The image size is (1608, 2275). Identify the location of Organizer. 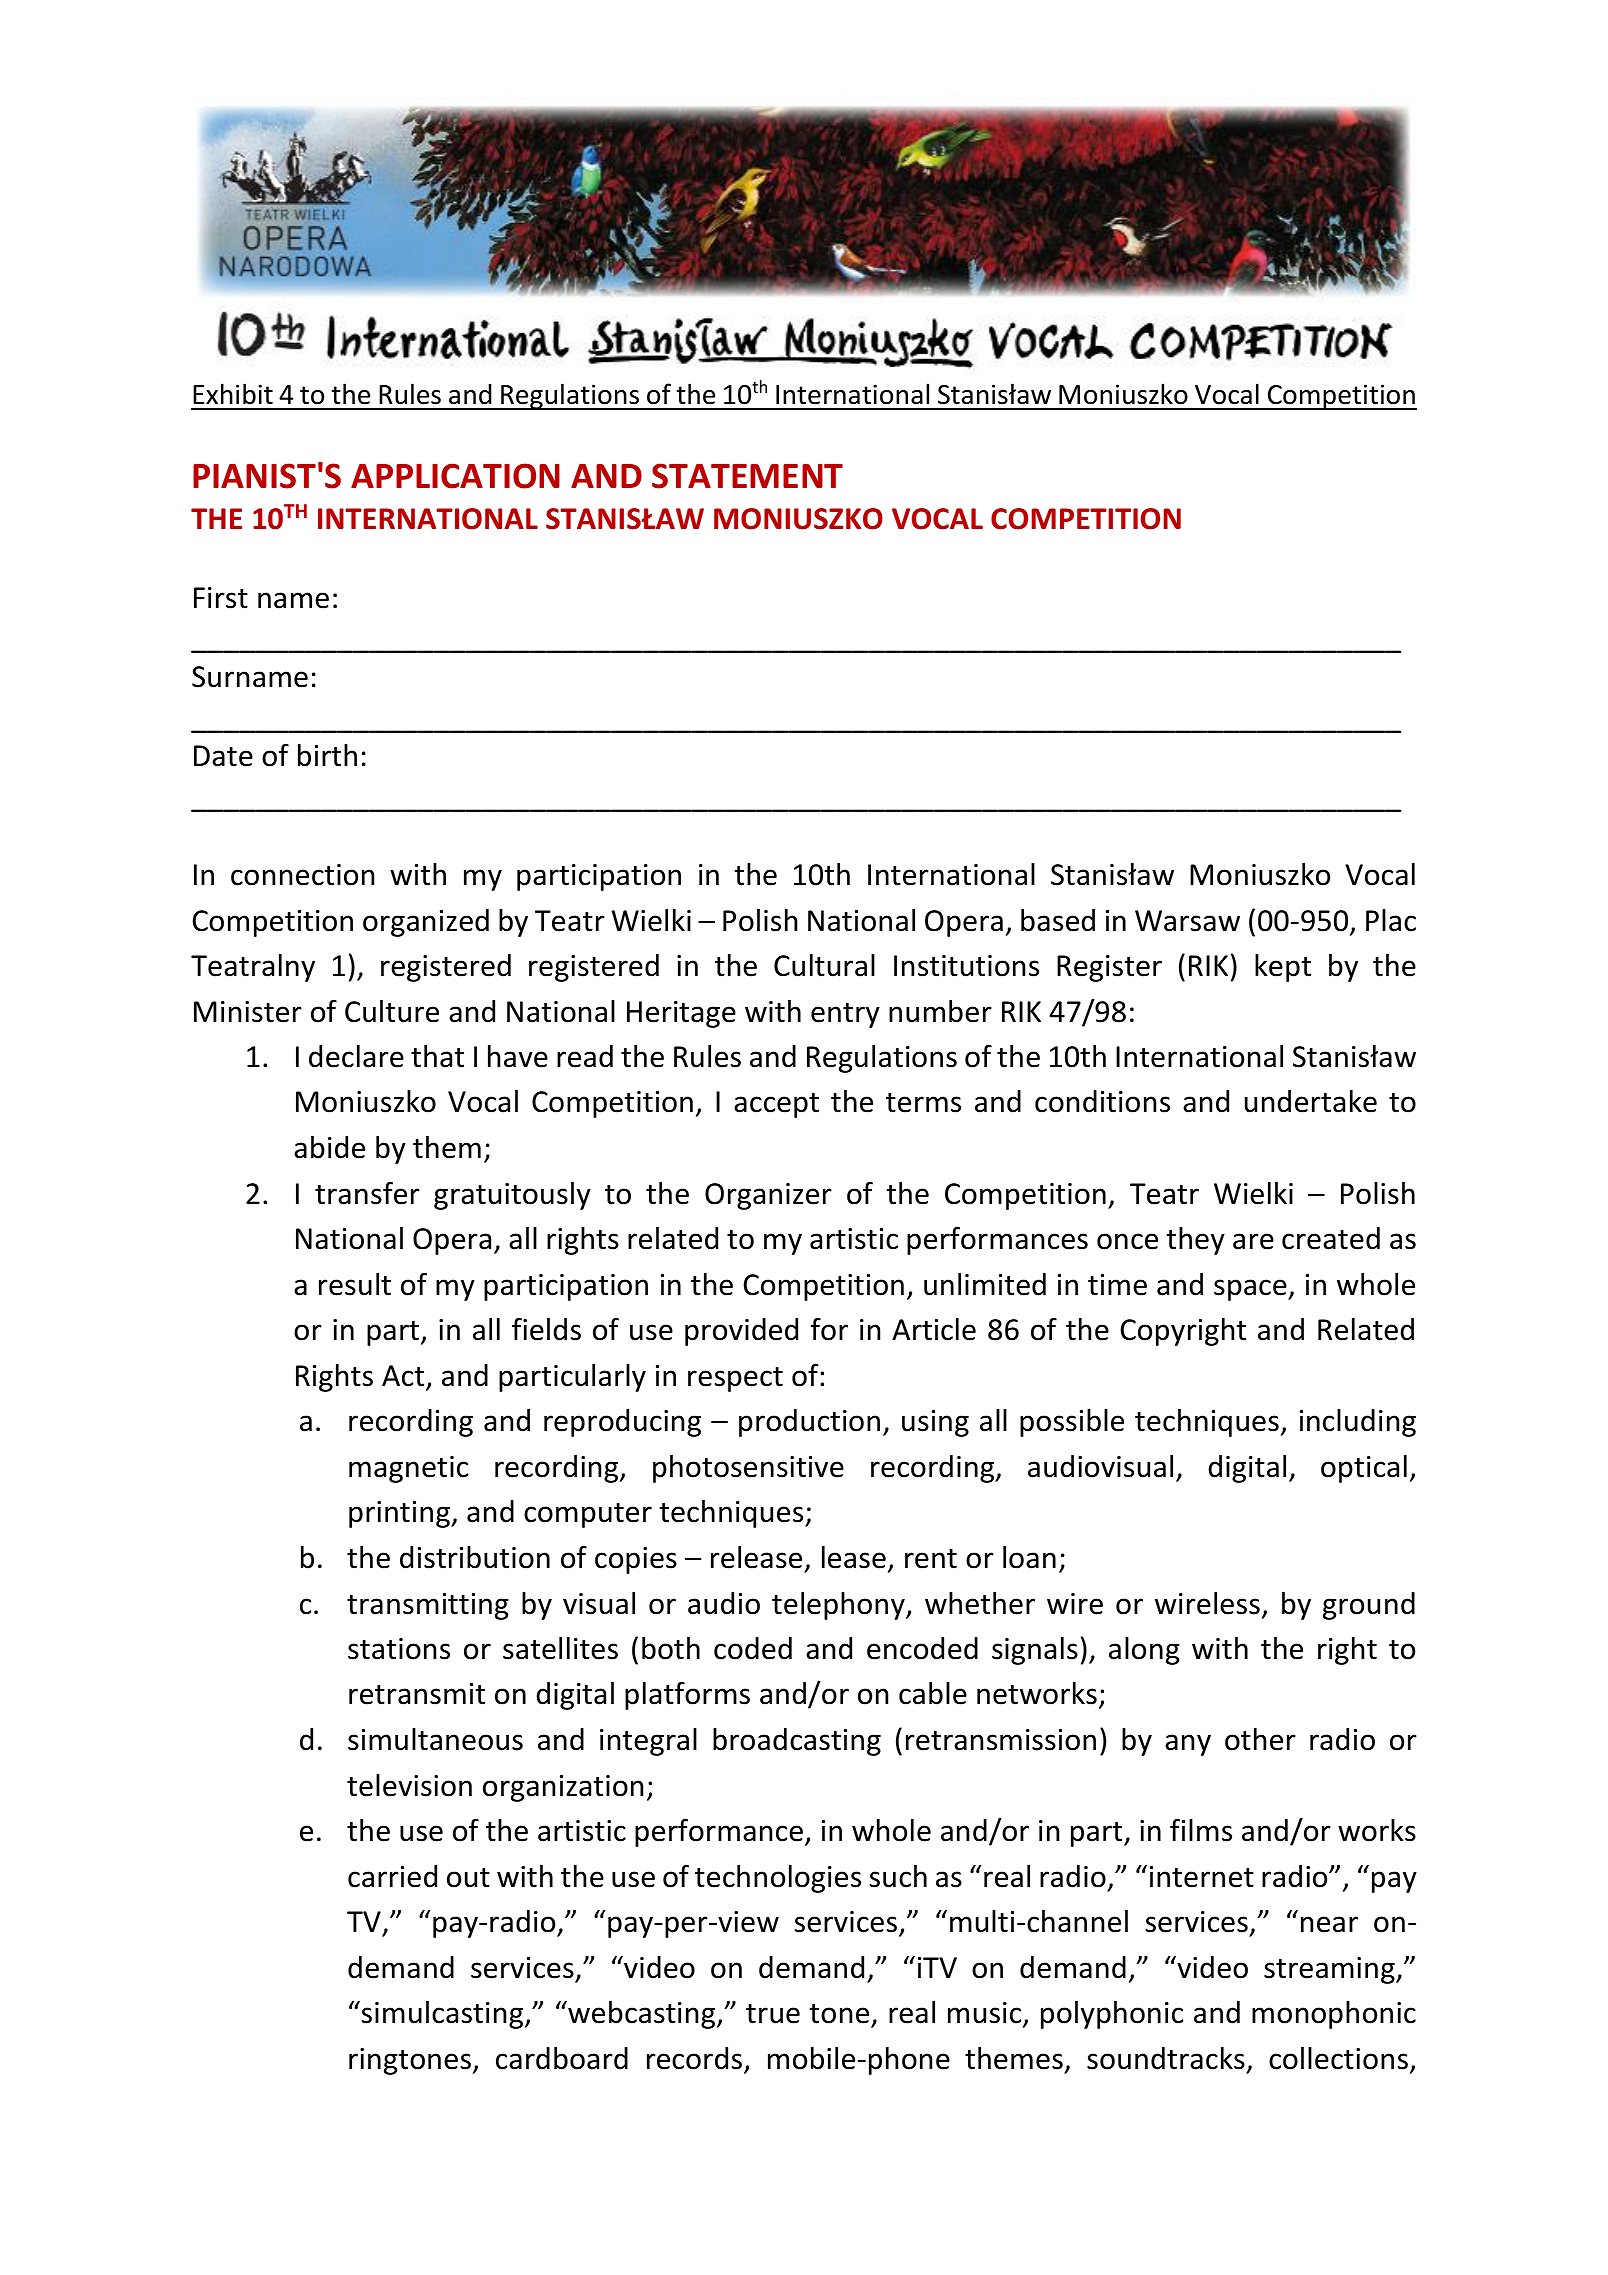
(768, 1196).
